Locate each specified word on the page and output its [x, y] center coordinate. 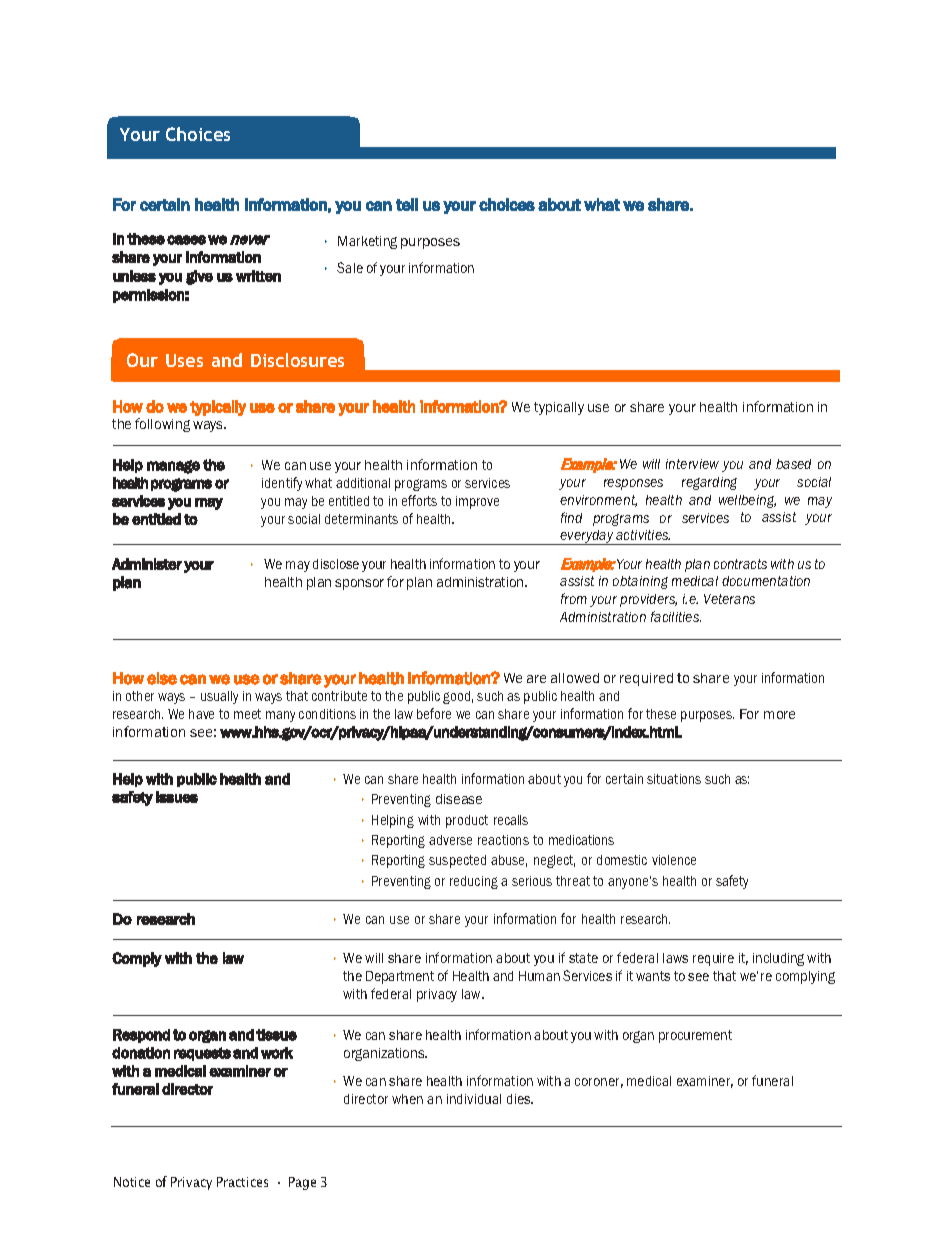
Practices [242, 1182]
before [434, 713]
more [779, 715]
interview [692, 464]
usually [219, 697]
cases [186, 240]
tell [407, 204]
